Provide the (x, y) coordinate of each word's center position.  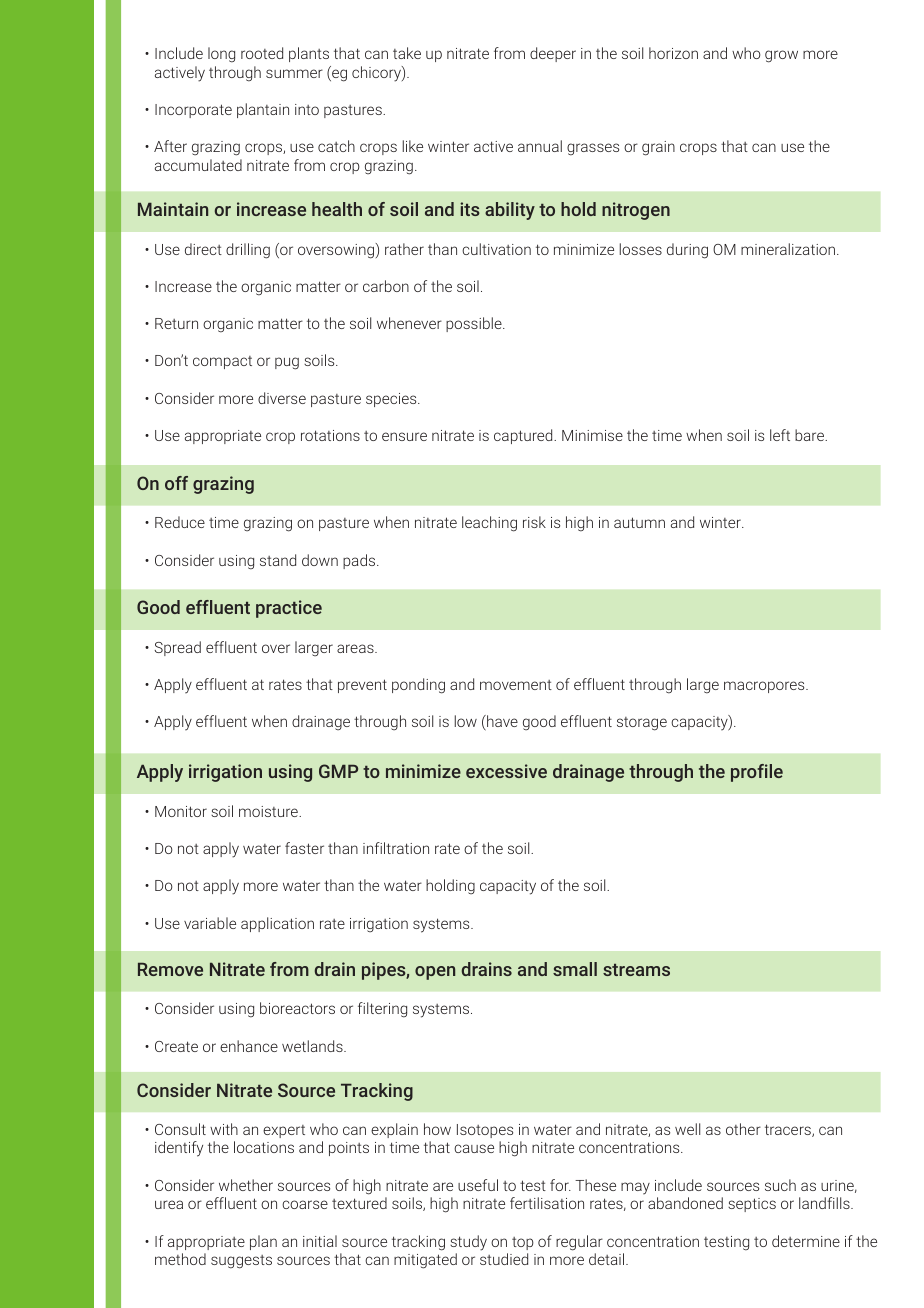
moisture (269, 811)
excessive (506, 771)
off (176, 483)
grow (781, 56)
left (780, 435)
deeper (553, 54)
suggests (241, 1262)
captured (524, 436)
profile (757, 773)
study (468, 1243)
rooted (262, 53)
